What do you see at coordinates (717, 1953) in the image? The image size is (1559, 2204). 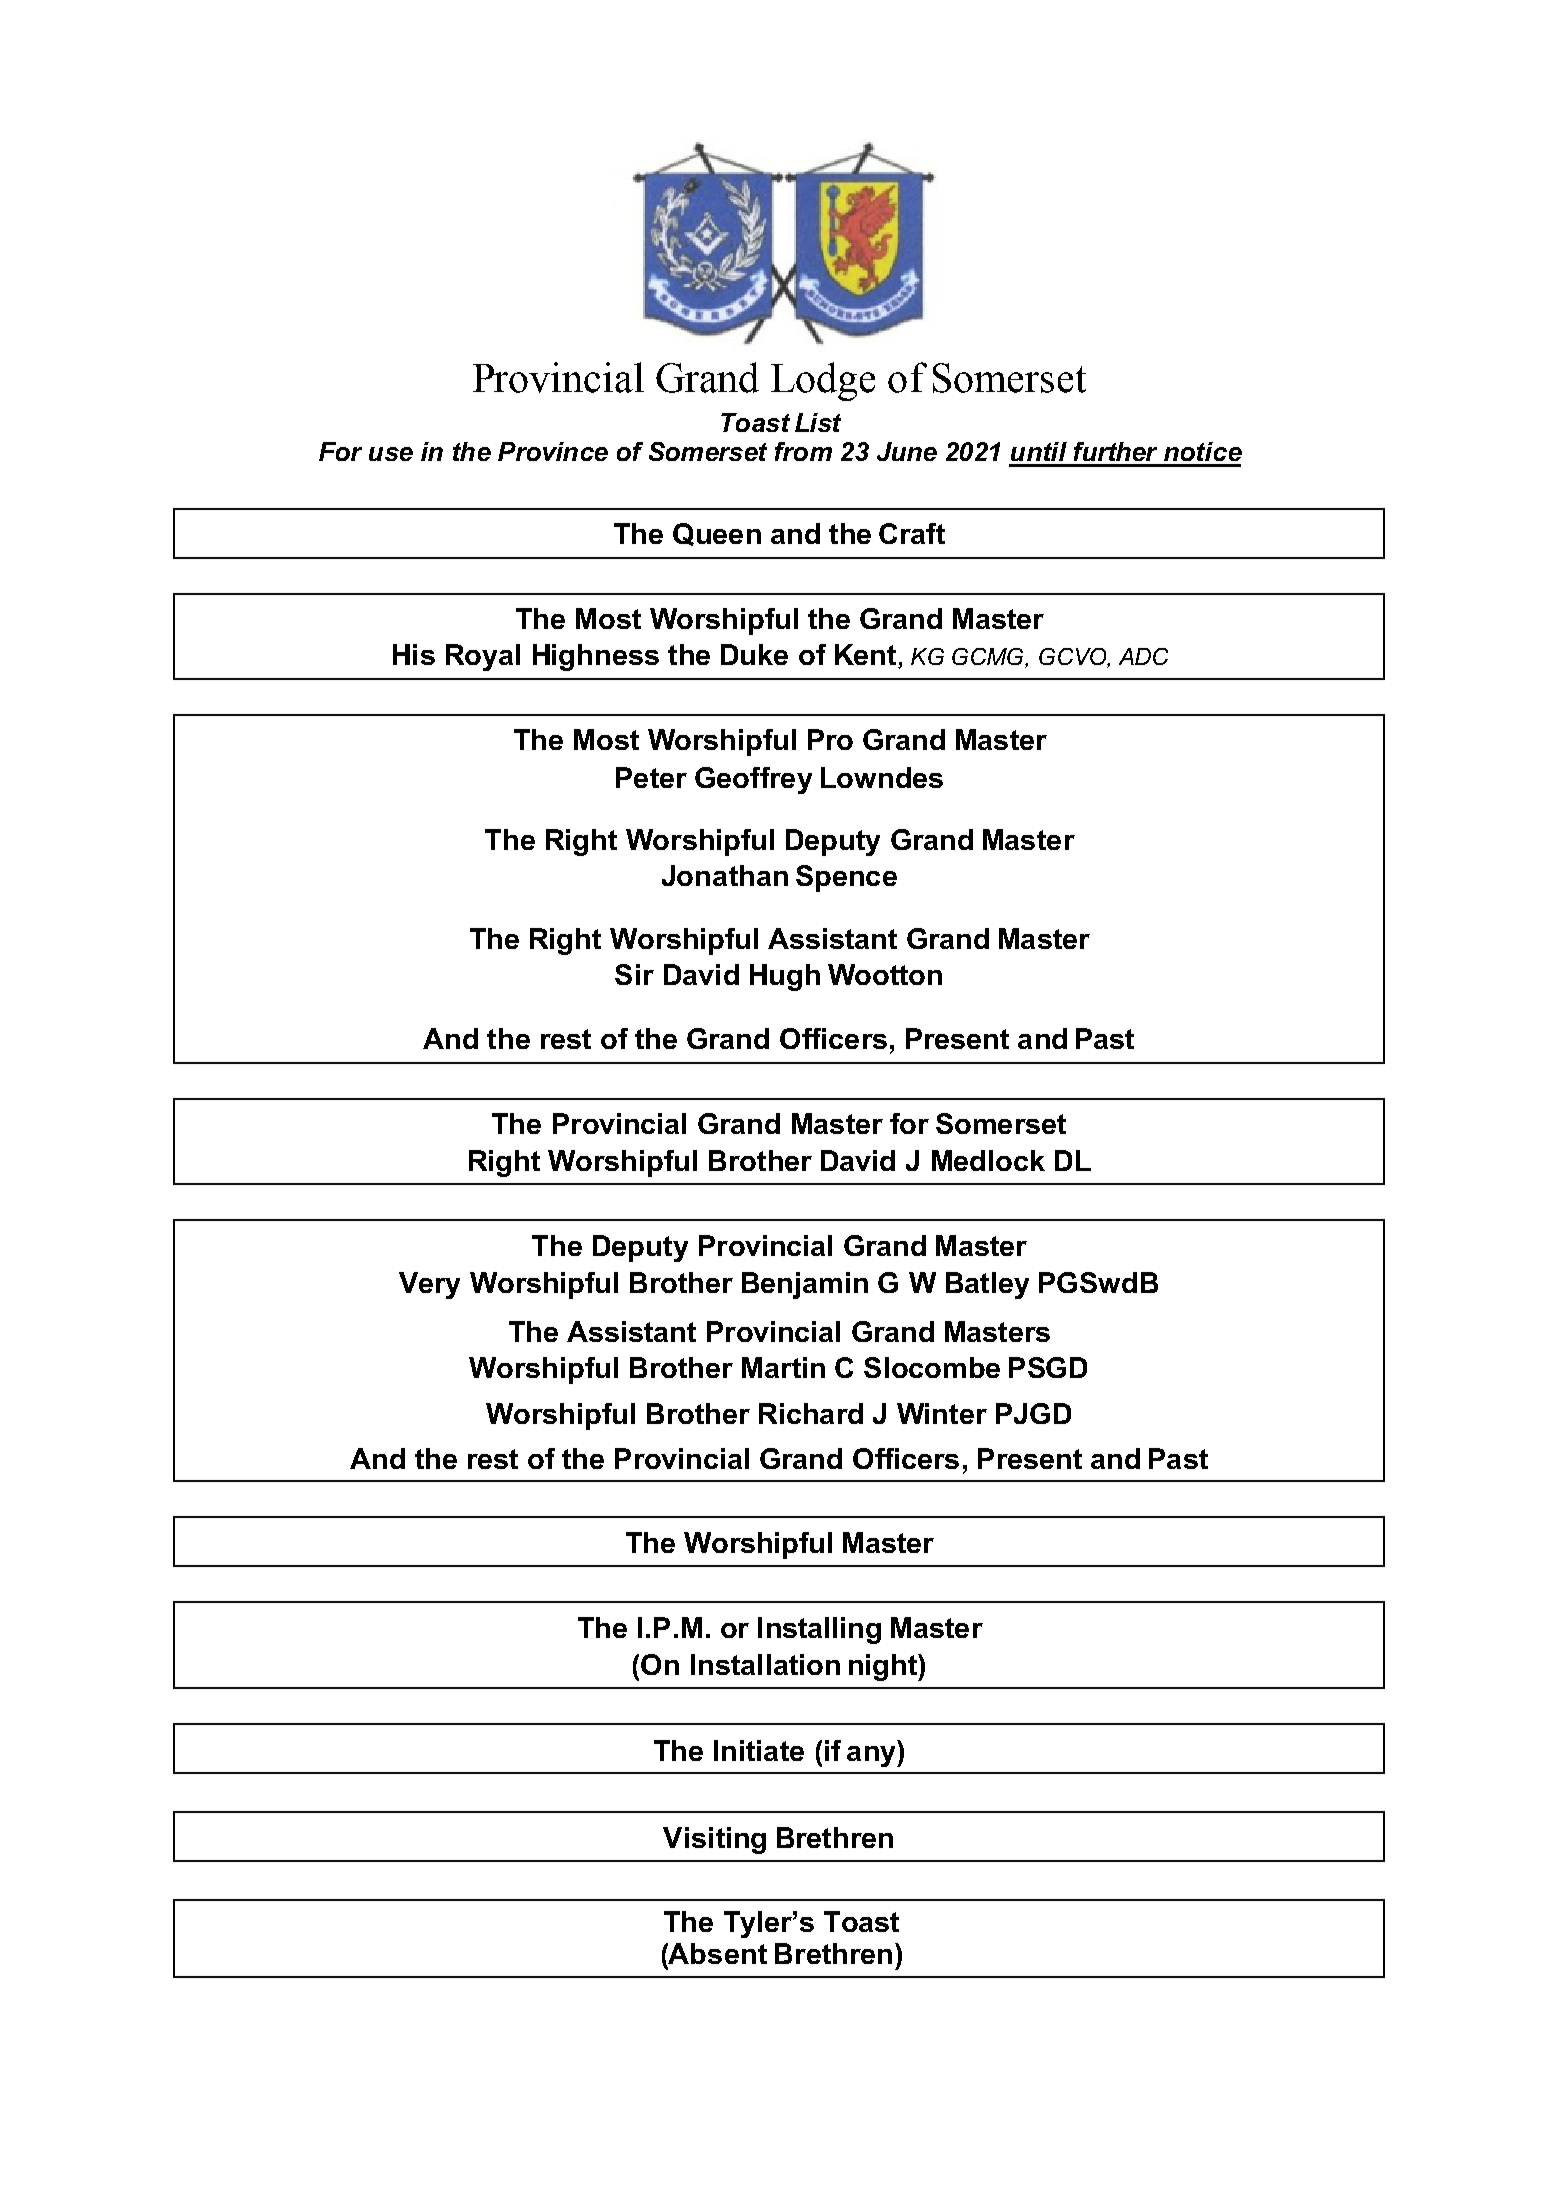 I see `Absent` at bounding box center [717, 1953].
